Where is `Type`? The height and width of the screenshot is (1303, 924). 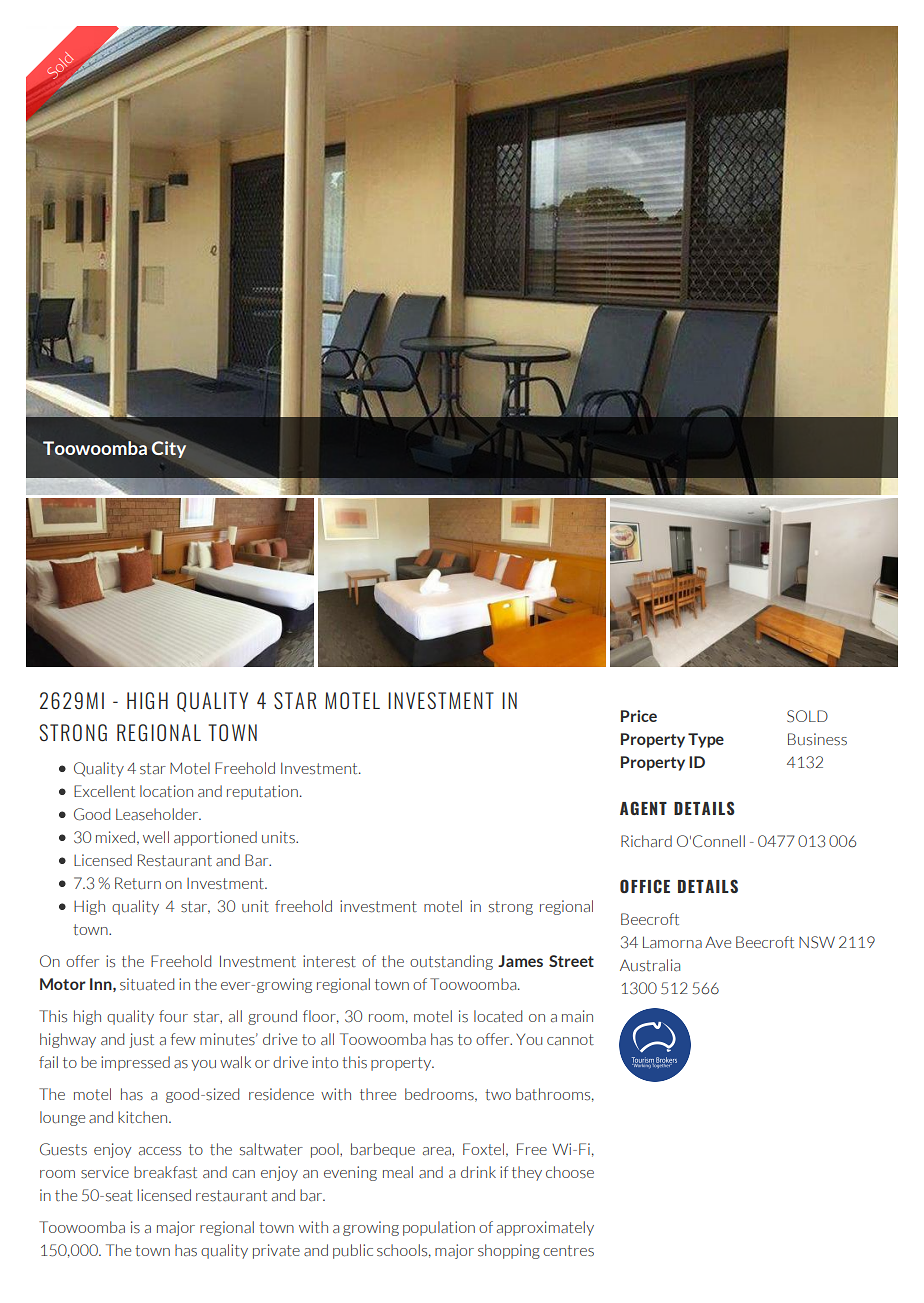
Type is located at coordinates (706, 740).
